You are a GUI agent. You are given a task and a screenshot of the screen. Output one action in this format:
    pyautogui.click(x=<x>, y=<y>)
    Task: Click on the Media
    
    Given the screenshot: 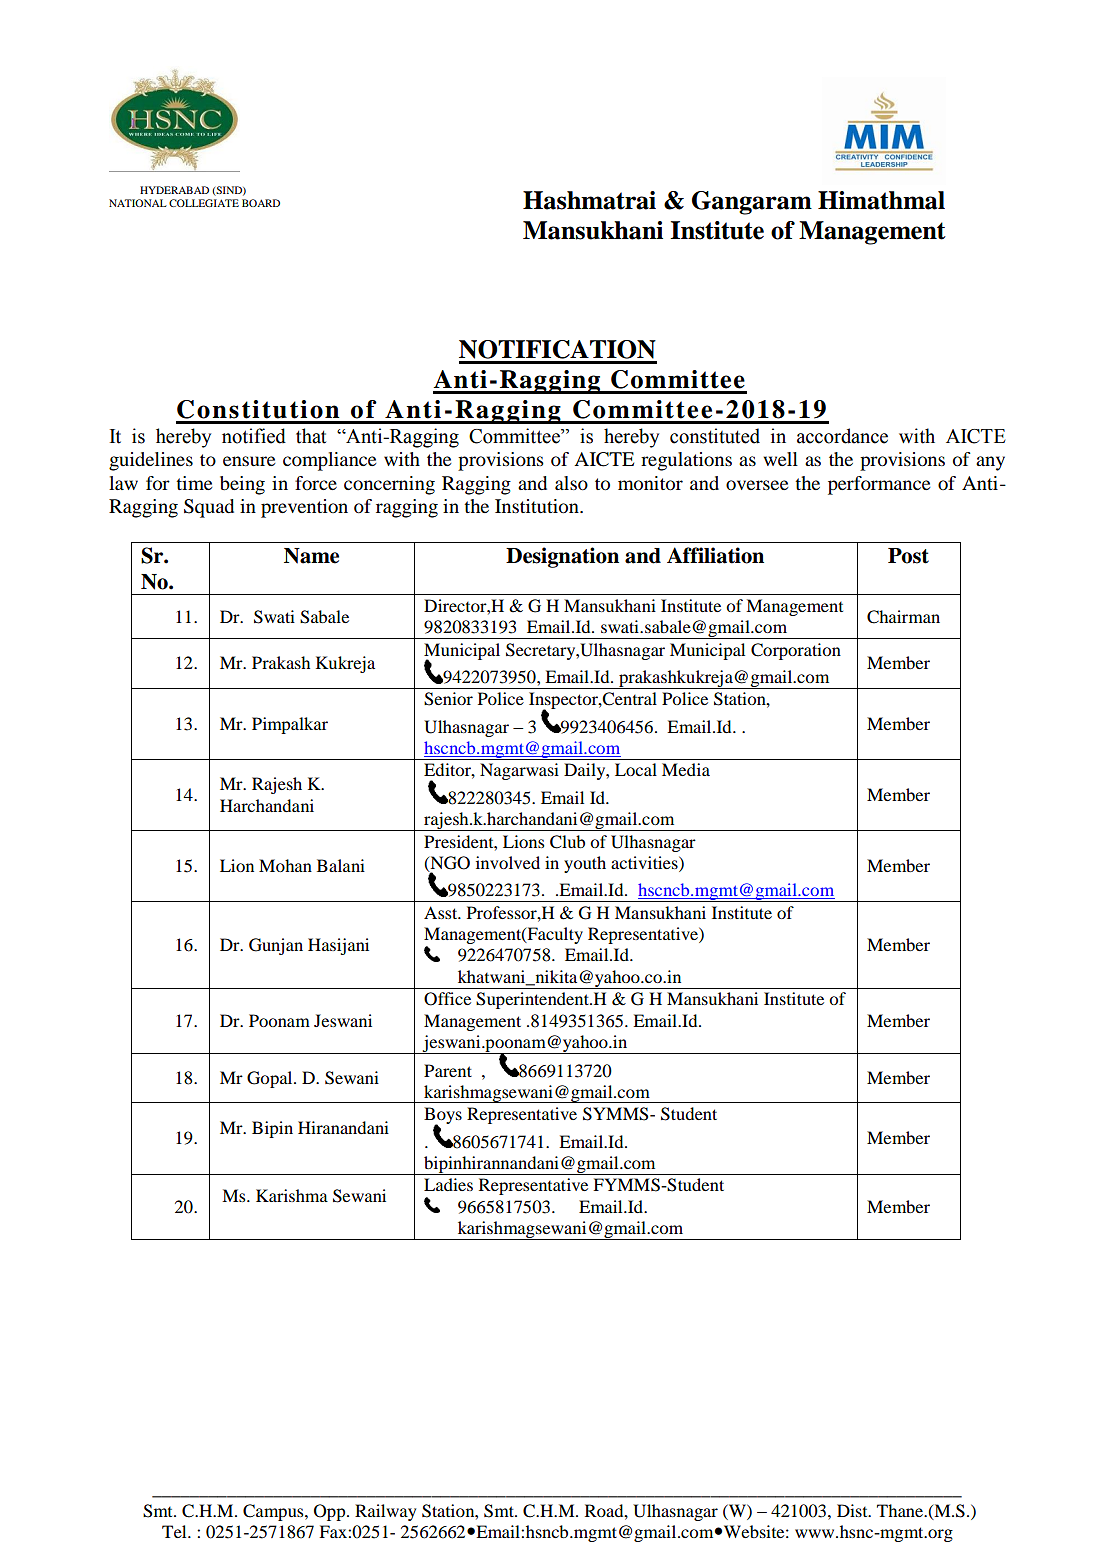 What is the action you would take?
    pyautogui.click(x=686, y=769)
